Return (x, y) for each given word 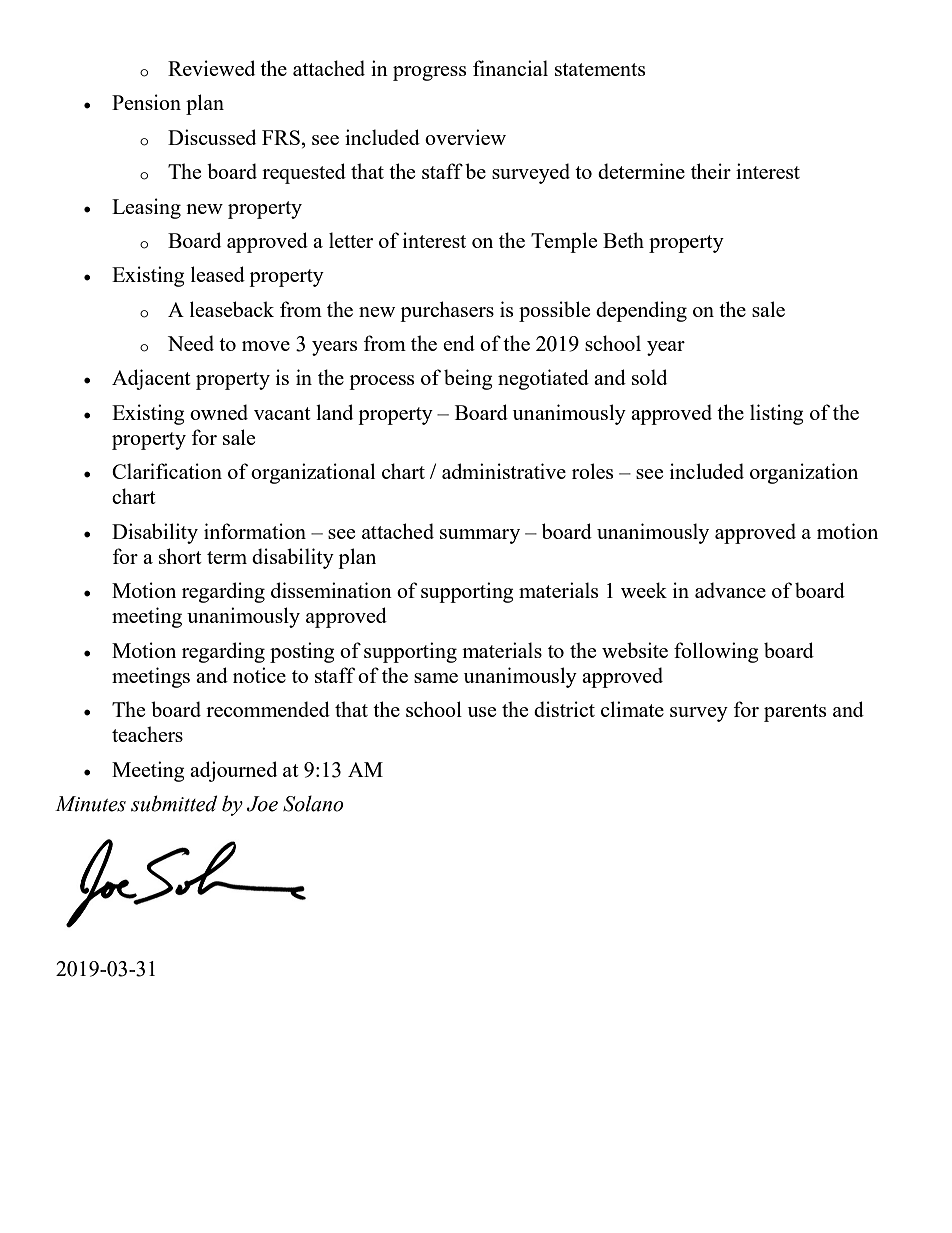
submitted (174, 803)
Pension (146, 102)
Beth (623, 240)
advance (730, 590)
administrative (504, 471)
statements (600, 69)
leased (218, 274)
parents (795, 713)
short (180, 556)
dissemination (331, 590)
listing (777, 414)
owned (219, 412)
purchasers (447, 311)
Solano (313, 803)
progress (429, 73)
